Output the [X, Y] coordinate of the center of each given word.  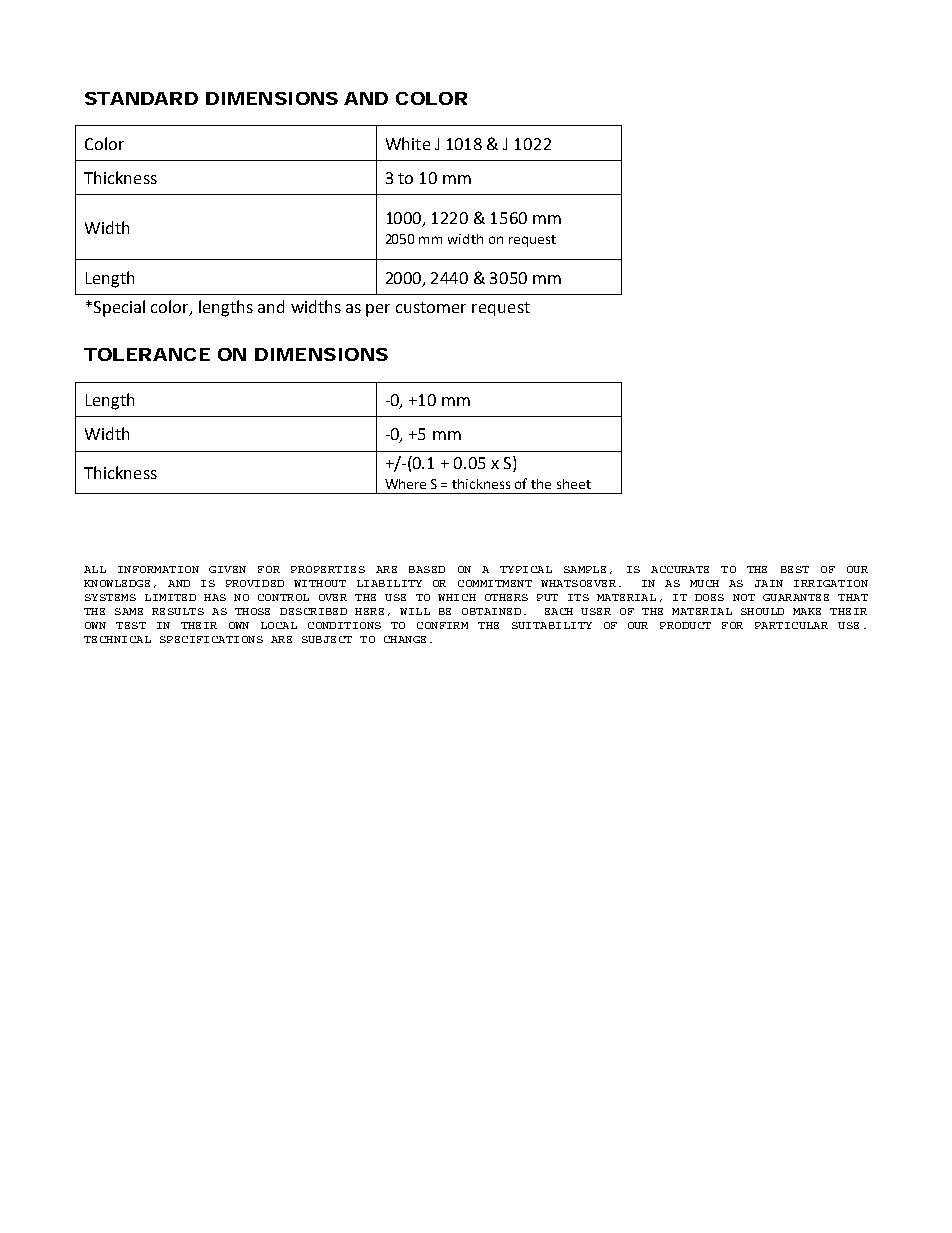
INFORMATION [158, 569]
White [408, 143]
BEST [795, 569]
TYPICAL [526, 569]
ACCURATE [680, 569]
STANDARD [141, 98]
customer [431, 307]
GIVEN [227, 569]
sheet [574, 484]
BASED [427, 569]
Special [119, 308]
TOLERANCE [147, 354]
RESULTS [178, 611]
